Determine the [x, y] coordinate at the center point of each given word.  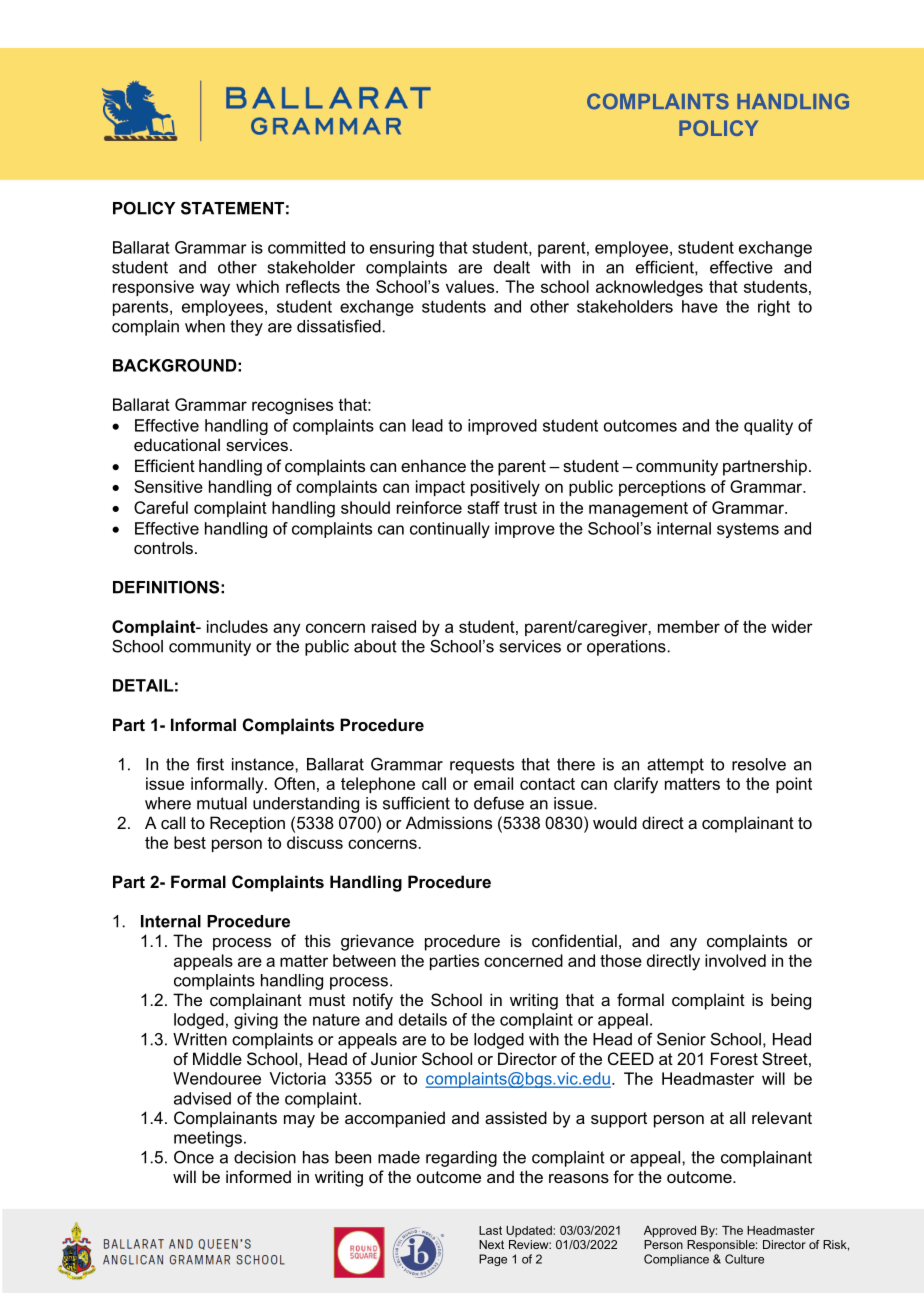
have [700, 306]
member [689, 626]
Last [490, 1230]
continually [450, 530]
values [471, 286]
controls [163, 547]
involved [735, 960]
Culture [744, 1259]
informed [258, 1176]
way [215, 290]
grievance [377, 942]
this [318, 940]
